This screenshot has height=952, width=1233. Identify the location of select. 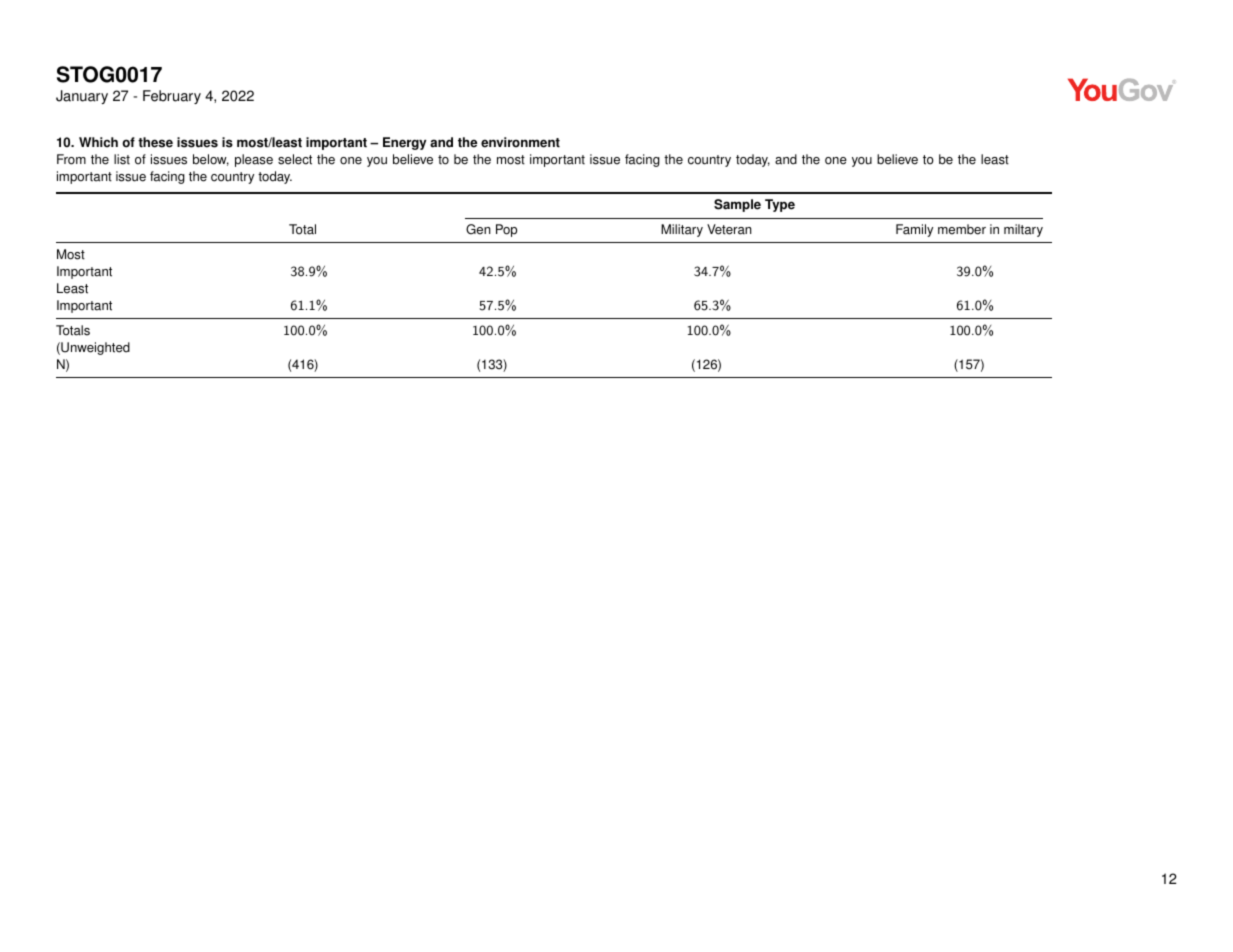
(295, 159).
